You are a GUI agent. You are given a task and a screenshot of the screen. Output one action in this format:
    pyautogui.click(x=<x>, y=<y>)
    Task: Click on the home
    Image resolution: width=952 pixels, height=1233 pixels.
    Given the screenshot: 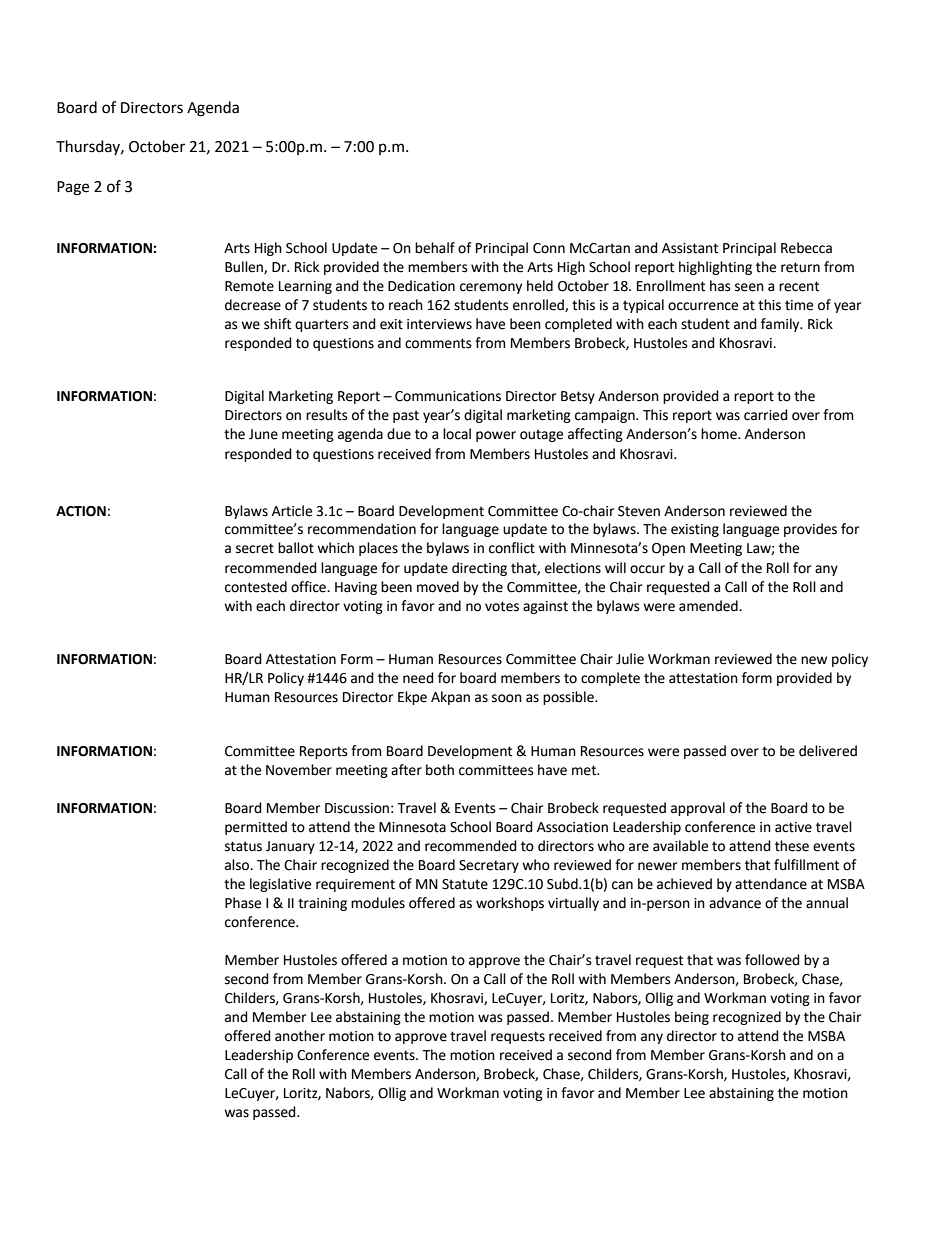 What is the action you would take?
    pyautogui.click(x=720, y=434)
